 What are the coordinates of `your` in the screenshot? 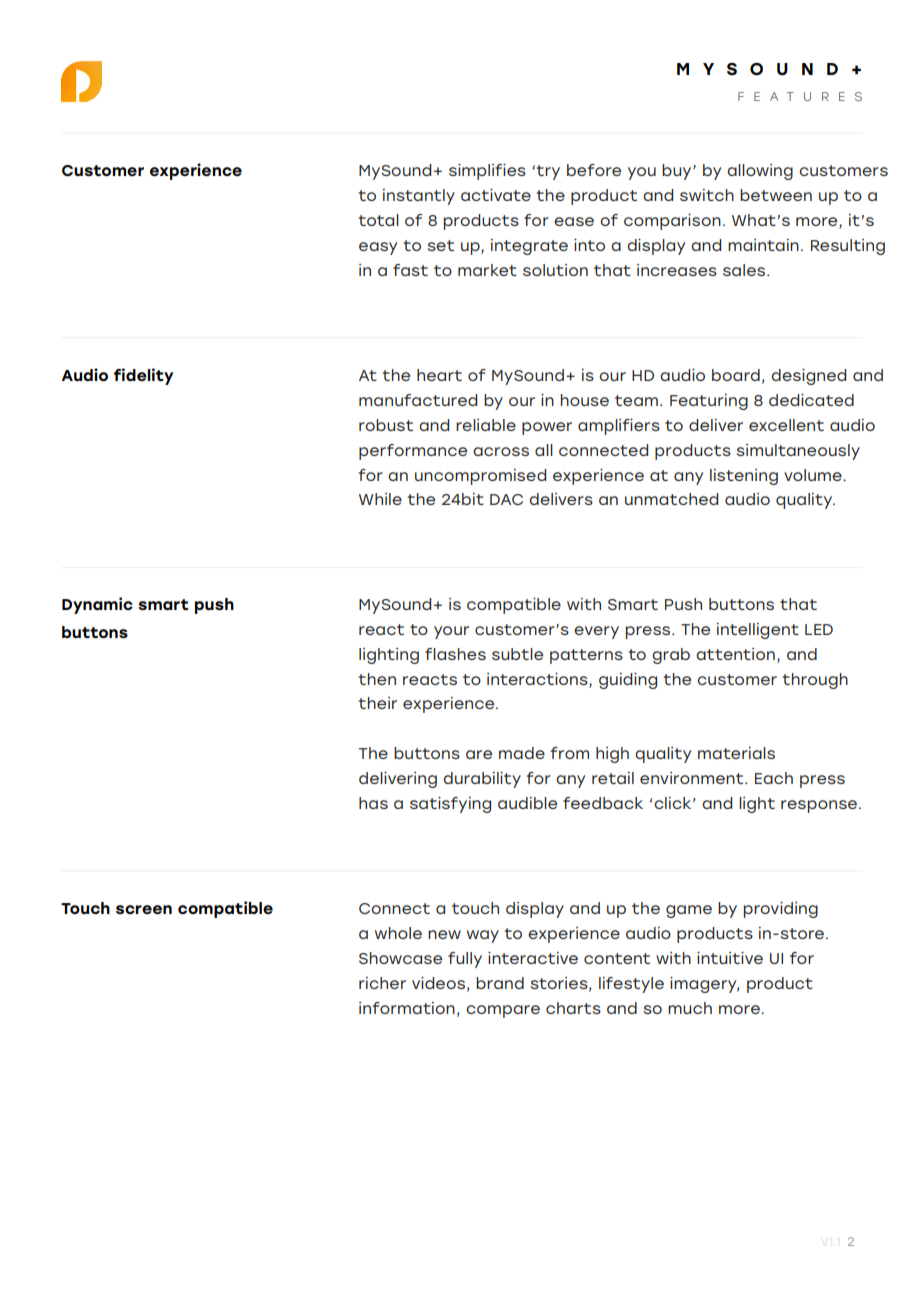 It's located at (451, 632).
